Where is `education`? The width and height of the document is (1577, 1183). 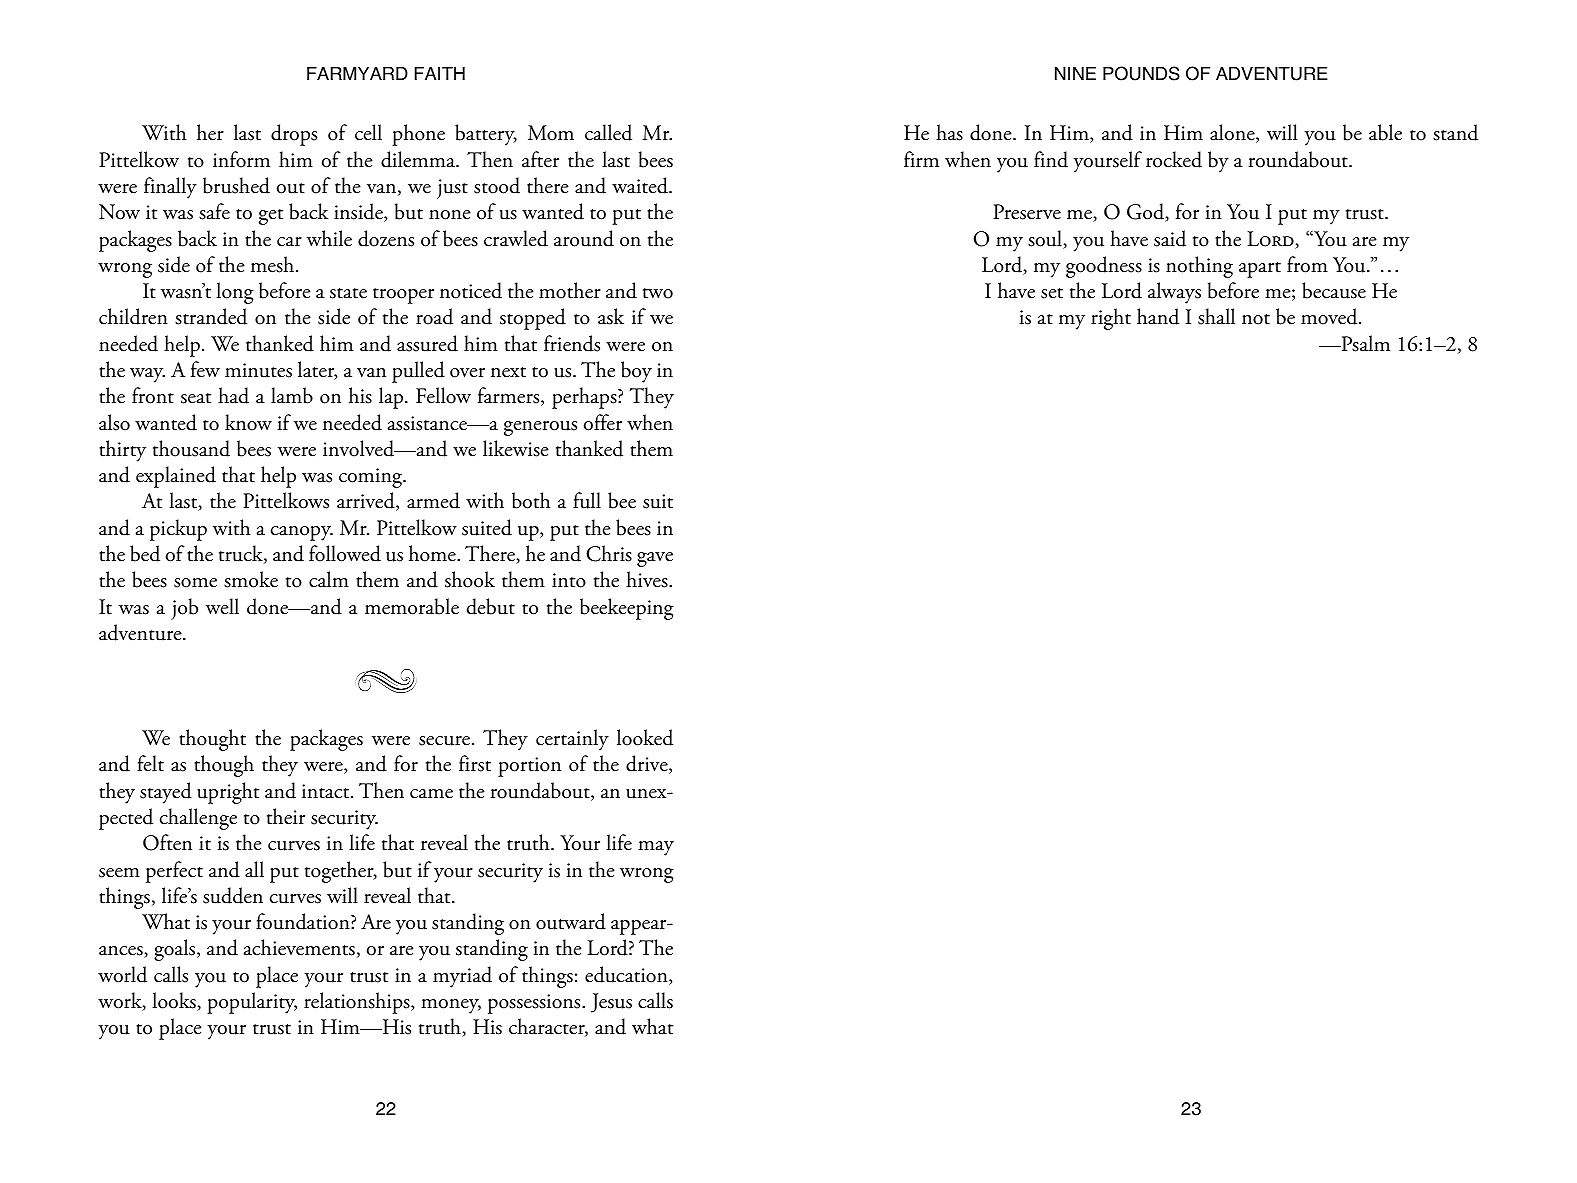
education is located at coordinates (627, 975).
